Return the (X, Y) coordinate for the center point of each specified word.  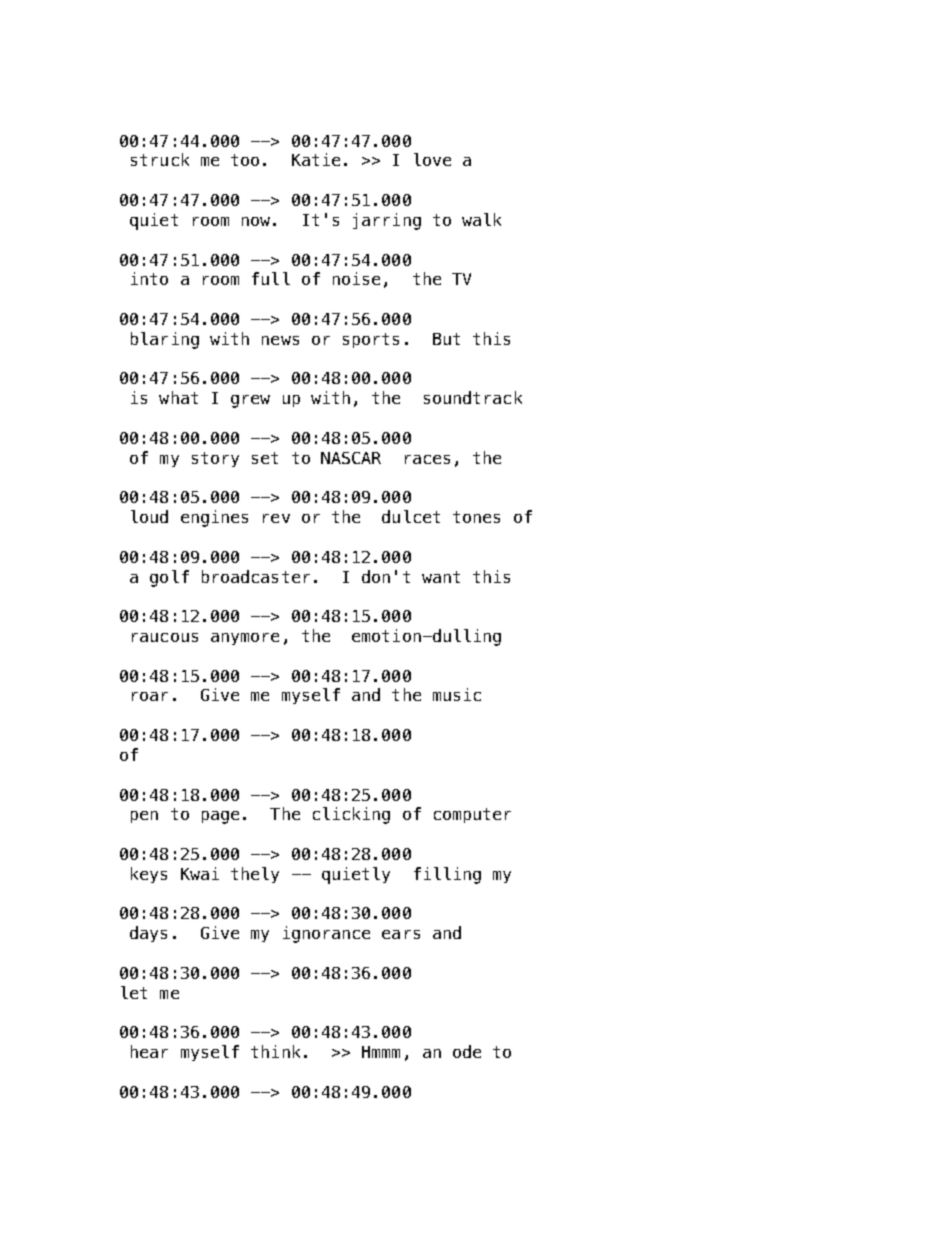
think (275, 1051)
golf (169, 578)
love (432, 159)
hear (149, 1051)
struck (160, 159)
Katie (316, 159)
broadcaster (256, 576)
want (441, 577)
